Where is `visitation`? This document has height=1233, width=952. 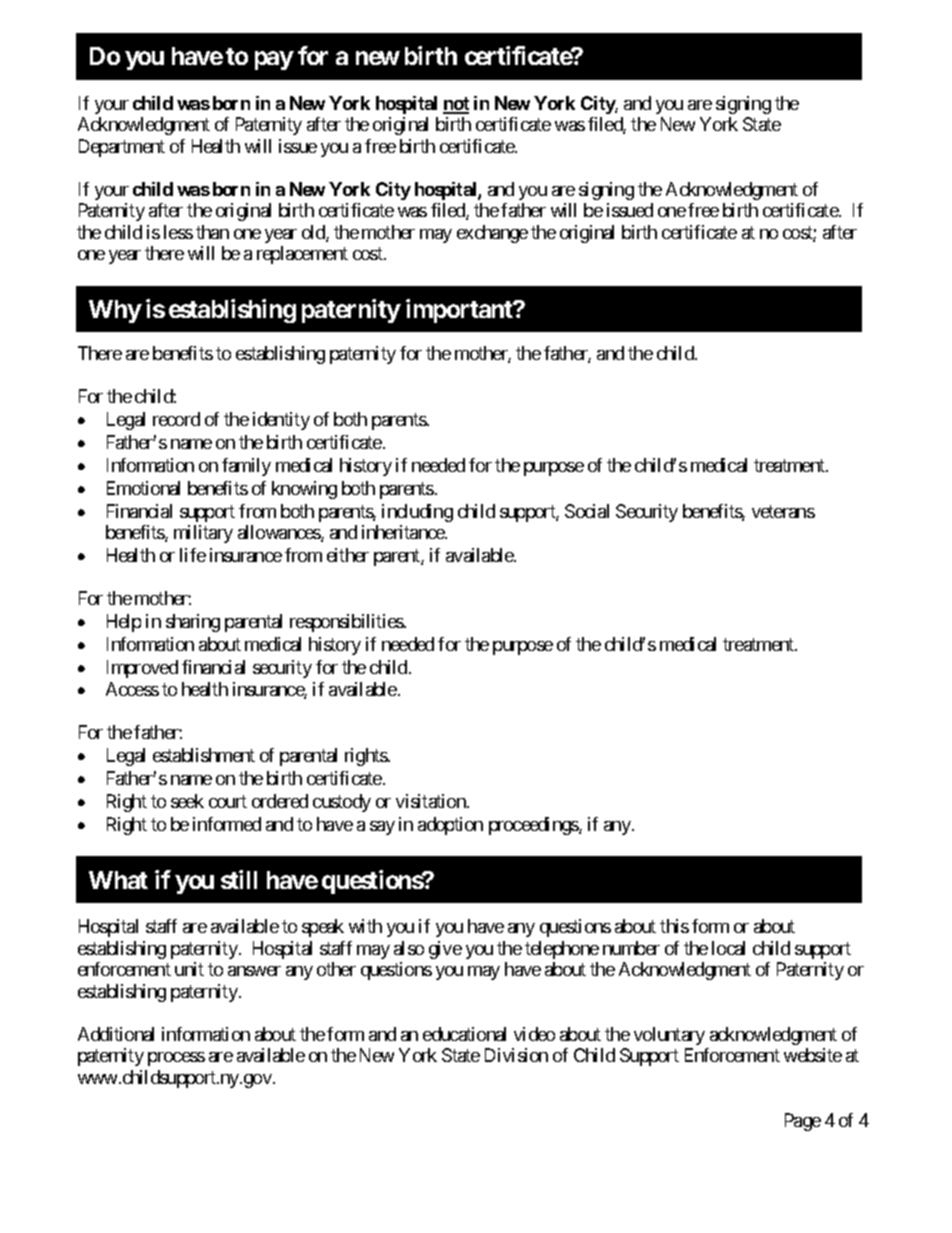 visitation is located at coordinates (432, 801).
